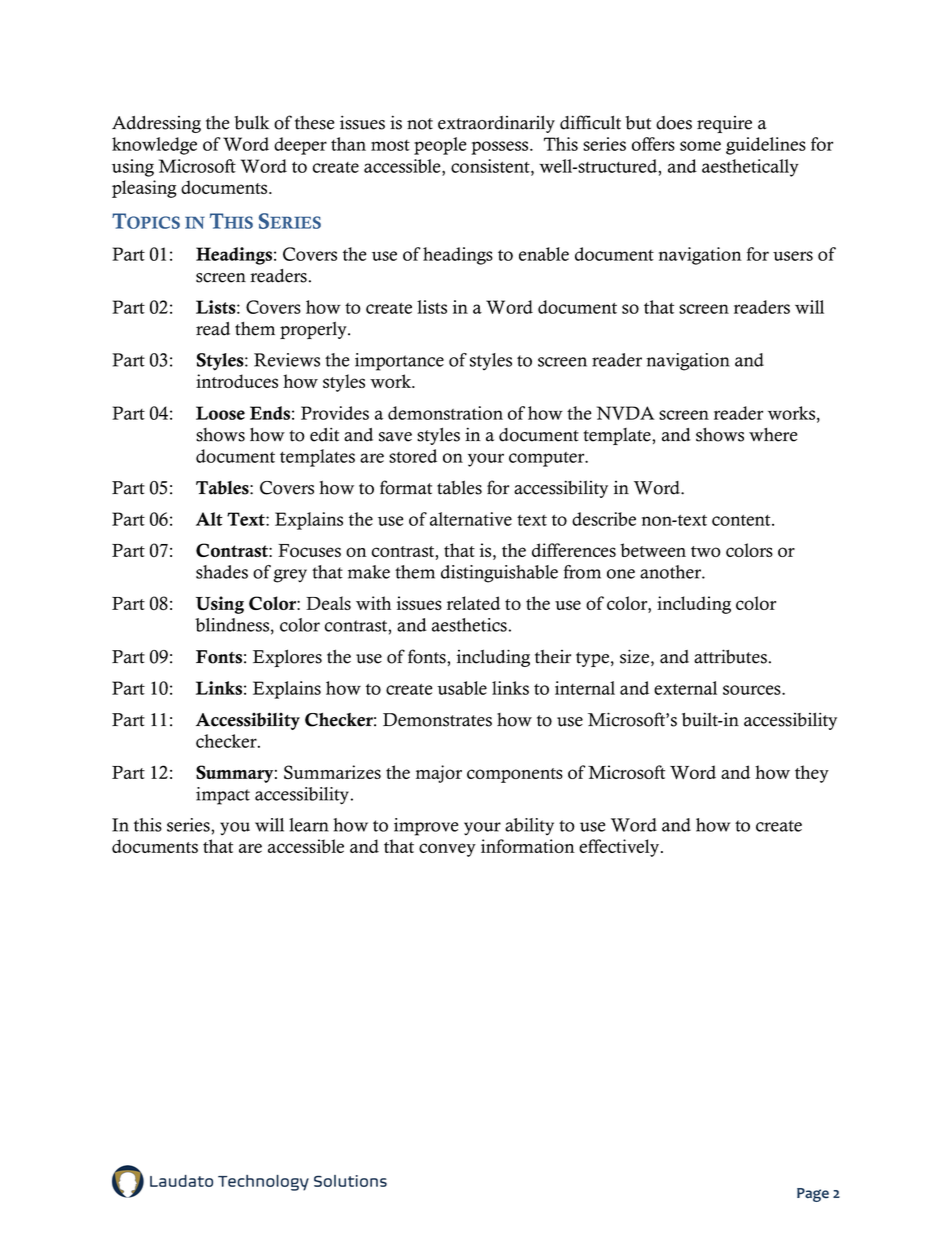 This page has height=1233, width=952. What do you see at coordinates (287, 658) in the page?
I see `Explores` at bounding box center [287, 658].
